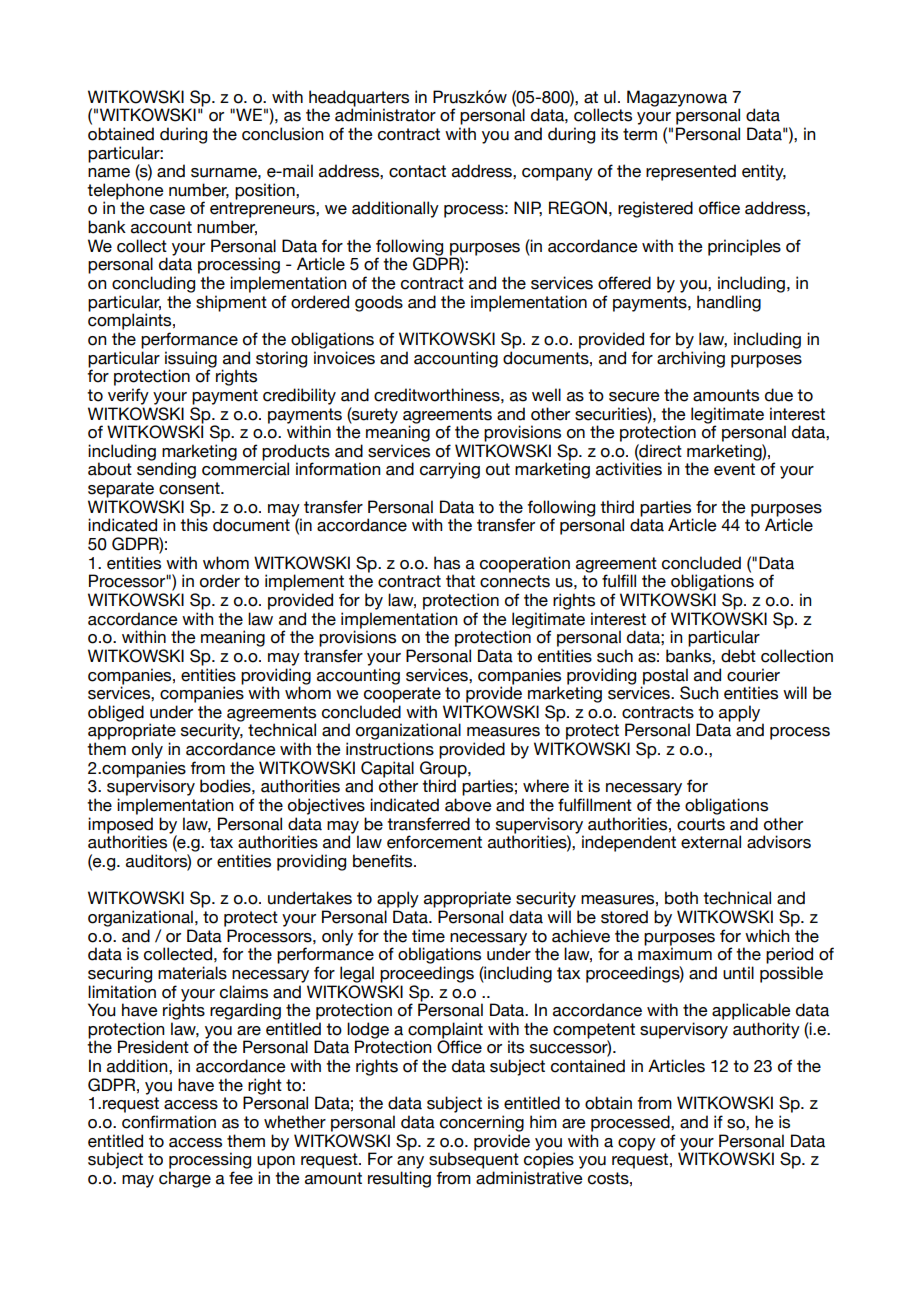 The width and height of the page is (924, 1308). I want to click on above, so click(468, 805).
